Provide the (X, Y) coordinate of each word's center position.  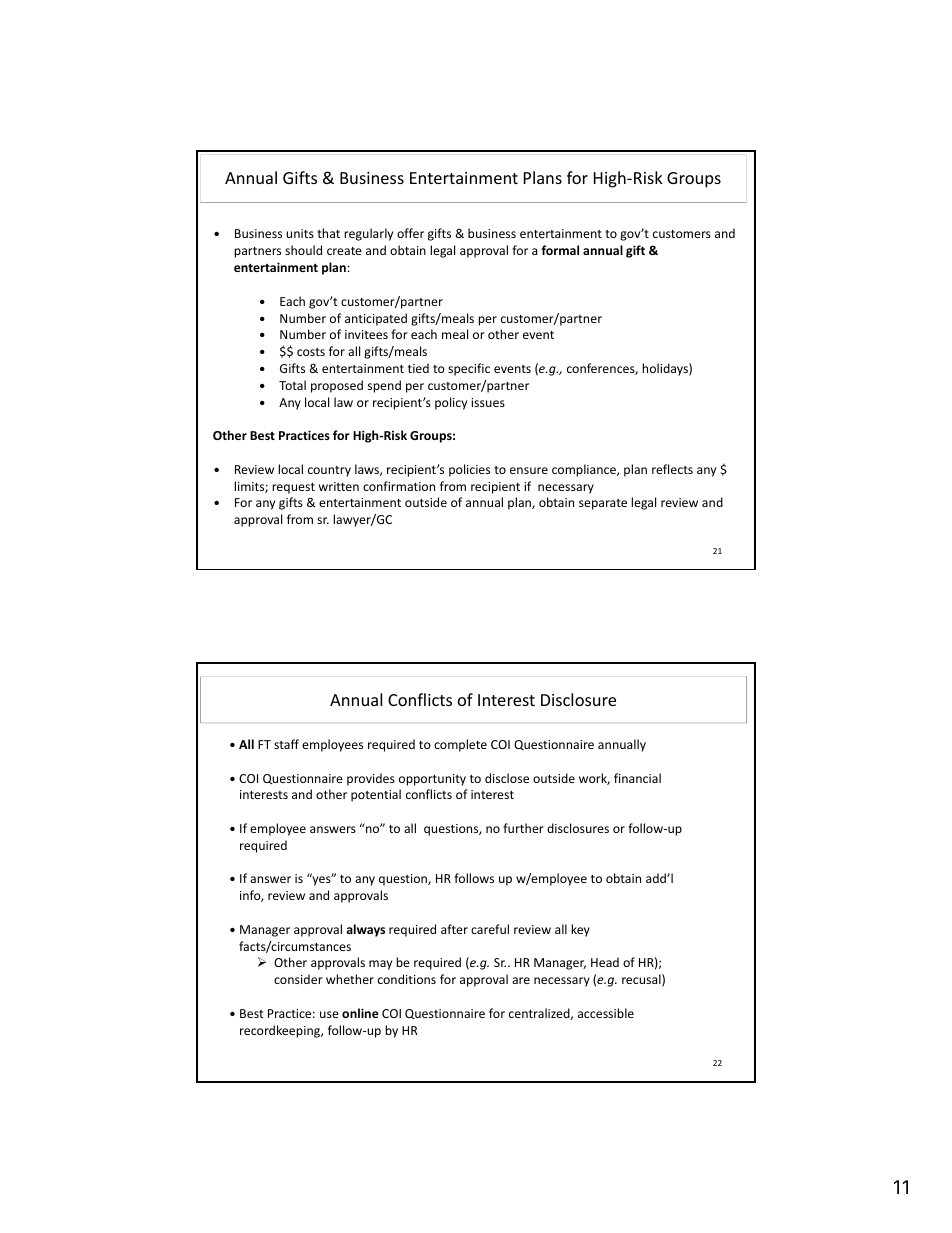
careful (490, 929)
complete (460, 745)
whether (350, 979)
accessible (606, 1013)
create (344, 251)
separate (603, 504)
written (339, 486)
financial (637, 778)
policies (469, 470)
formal (560, 250)
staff (286, 744)
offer (410, 233)
